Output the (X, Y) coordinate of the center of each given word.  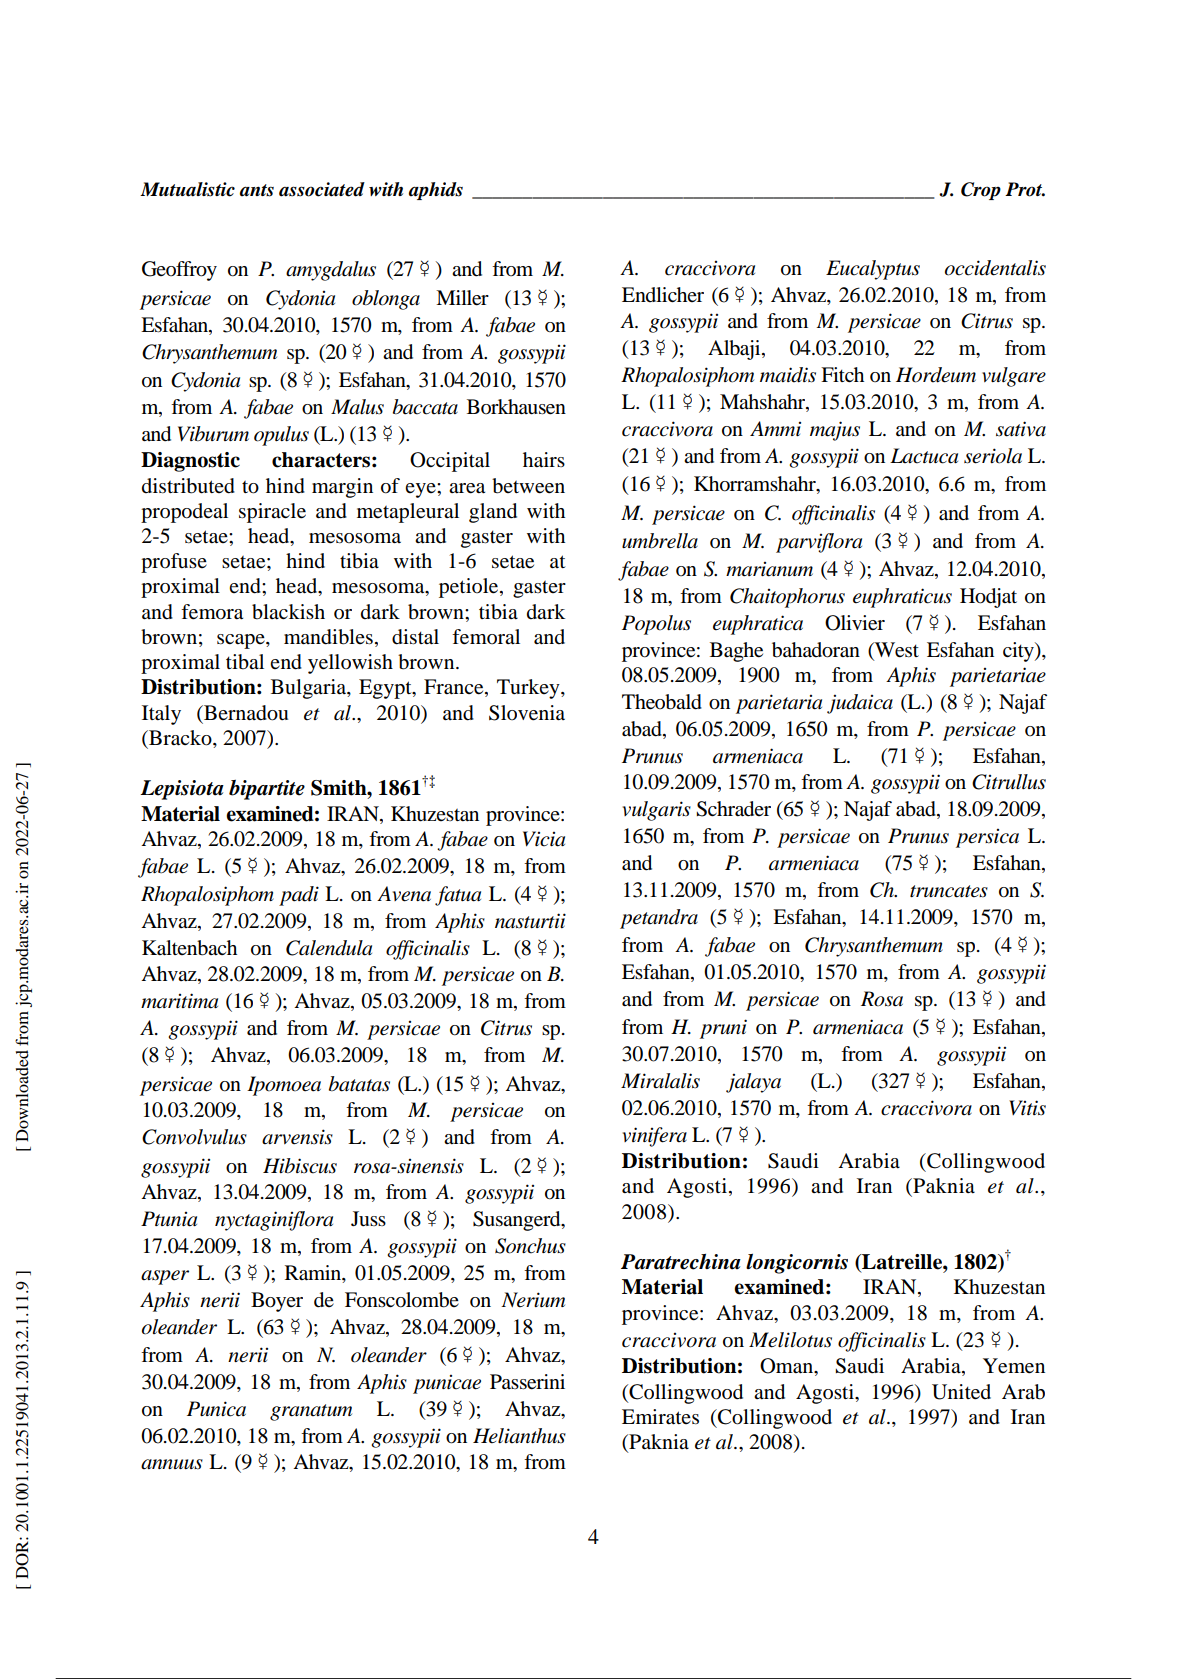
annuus (172, 1464)
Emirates (660, 1417)
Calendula (329, 948)
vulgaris (657, 811)
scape (242, 641)
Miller (462, 298)
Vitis (1027, 1108)
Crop (981, 191)
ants (257, 190)
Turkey (529, 689)
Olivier (855, 623)
